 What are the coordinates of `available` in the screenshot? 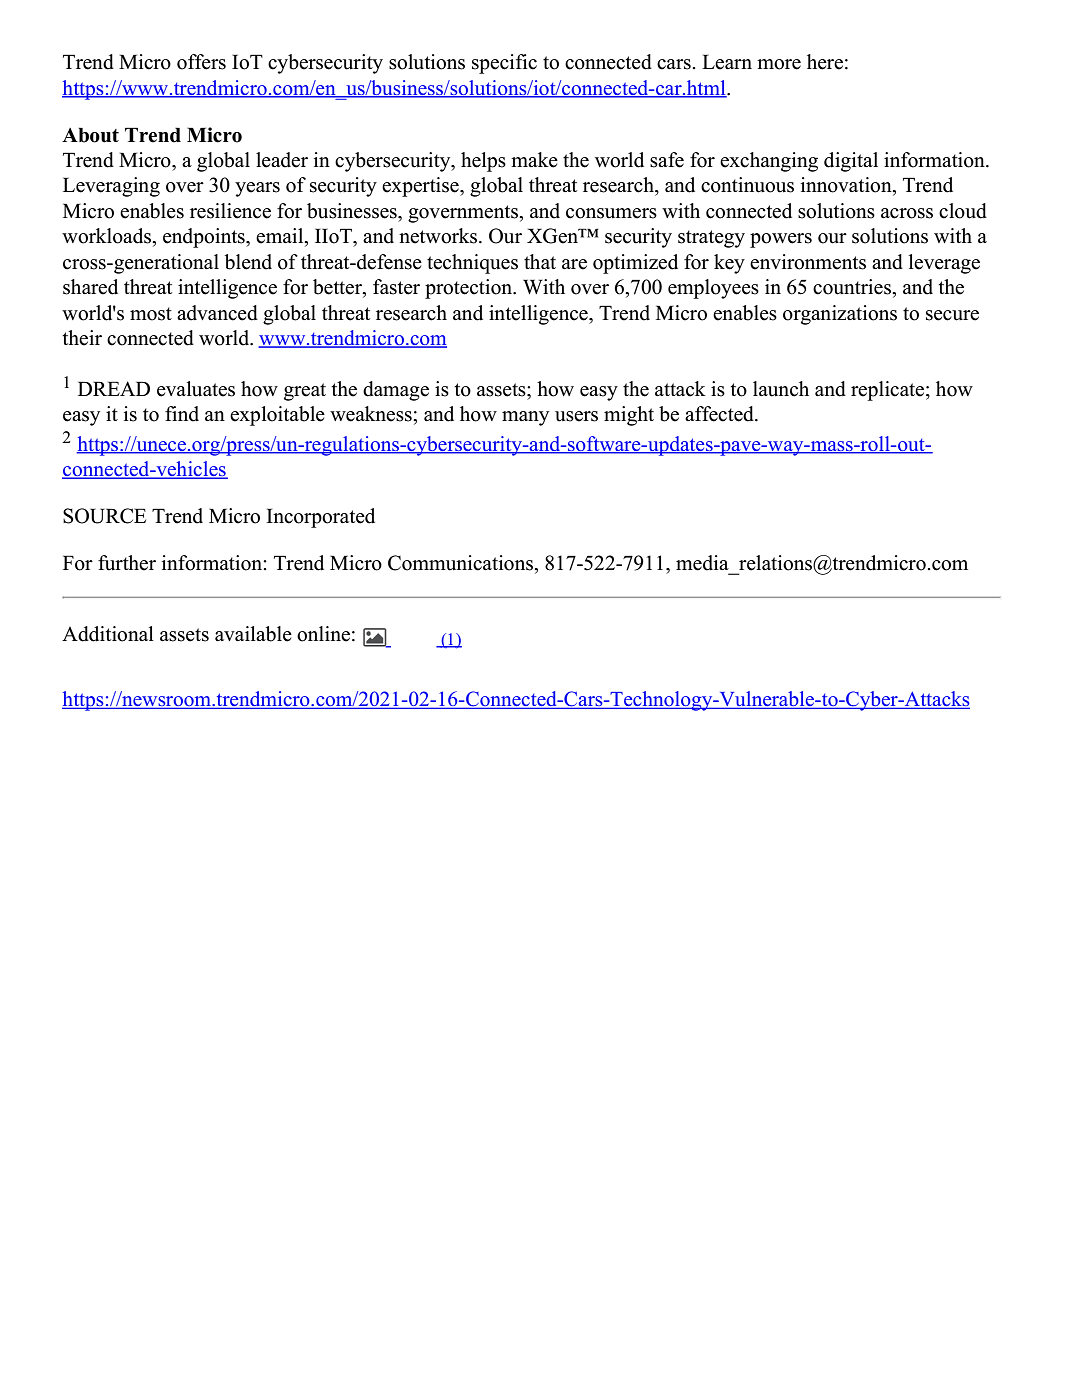 It's located at (253, 634).
